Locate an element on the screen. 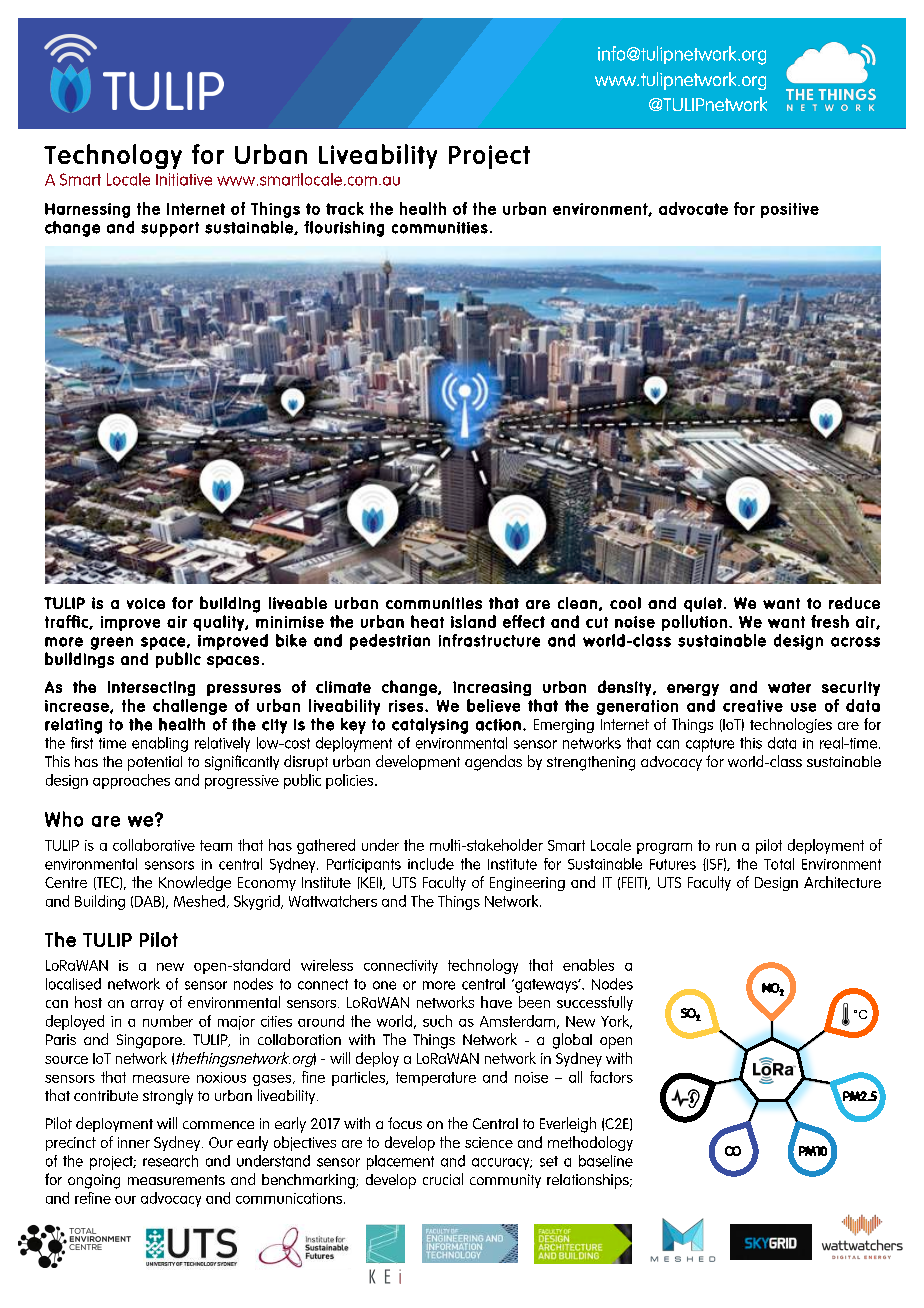 This screenshot has height=1308, width=924. crucial is located at coordinates (443, 1179).
